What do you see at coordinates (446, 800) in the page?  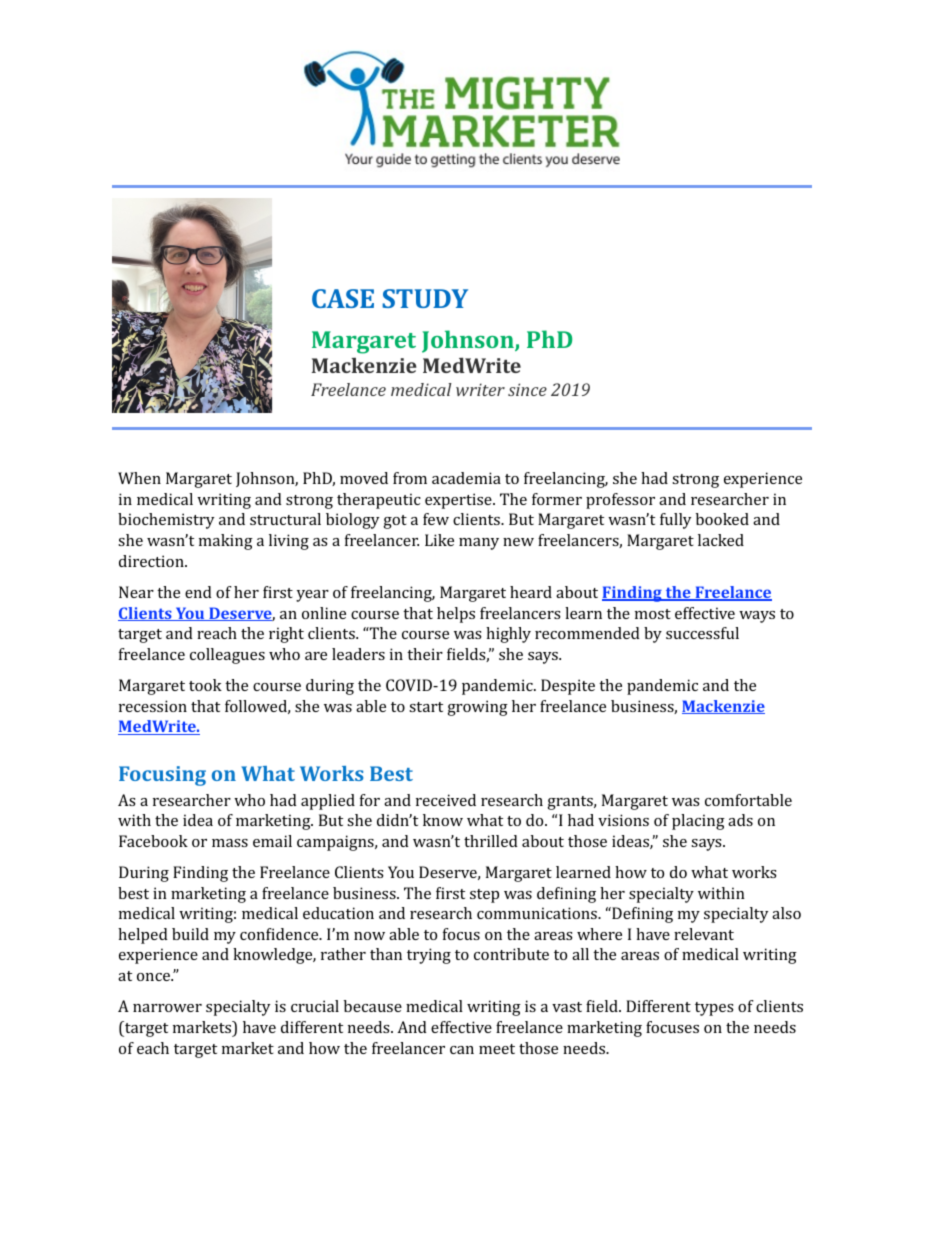 I see `received` at bounding box center [446, 800].
